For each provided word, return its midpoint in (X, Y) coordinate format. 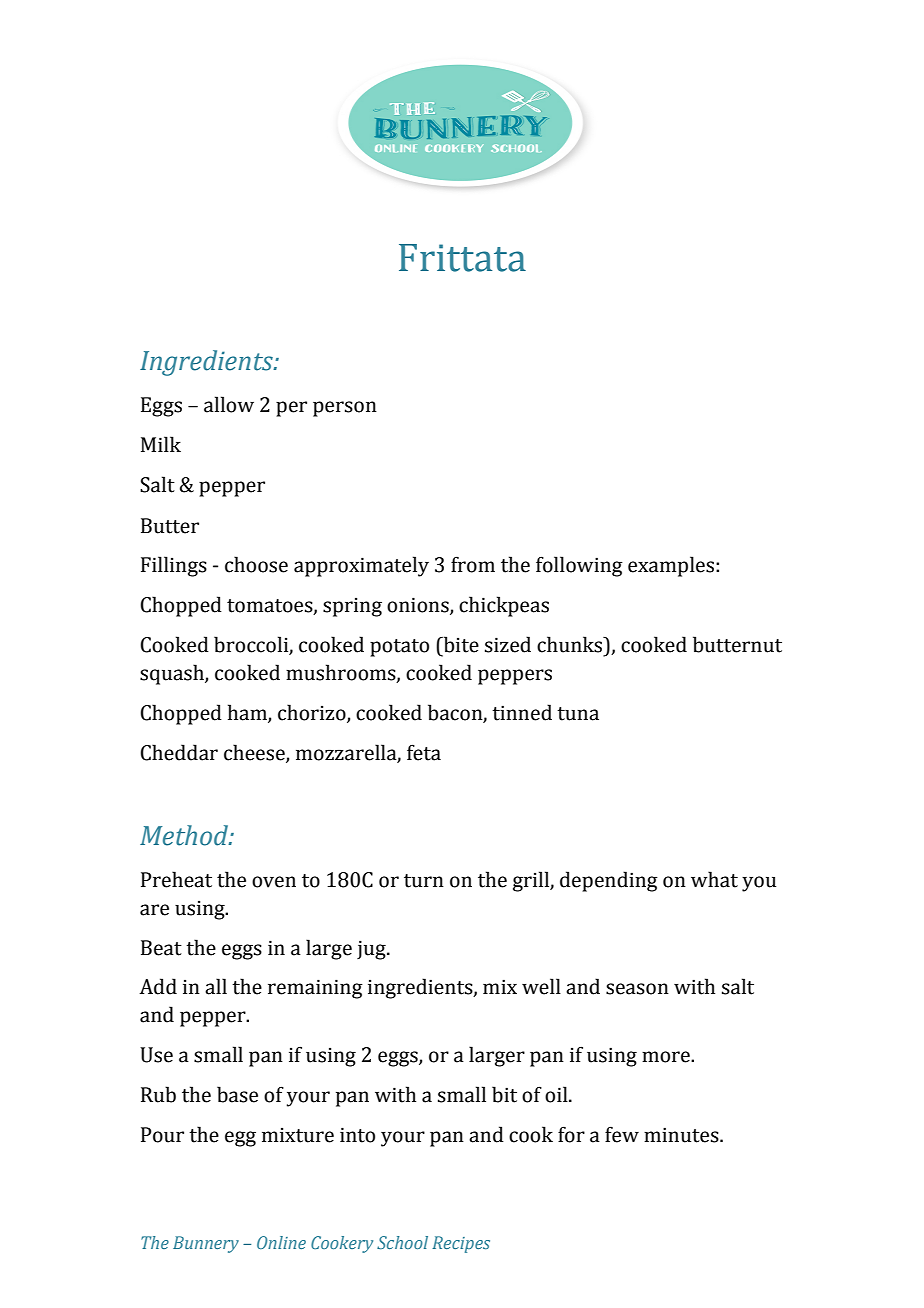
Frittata (462, 258)
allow (229, 404)
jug (372, 950)
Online (281, 1242)
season (637, 989)
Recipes (461, 1244)
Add (158, 986)
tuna (578, 714)
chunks (571, 644)
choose (256, 564)
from (473, 564)
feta (424, 752)
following (579, 566)
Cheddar (179, 752)
